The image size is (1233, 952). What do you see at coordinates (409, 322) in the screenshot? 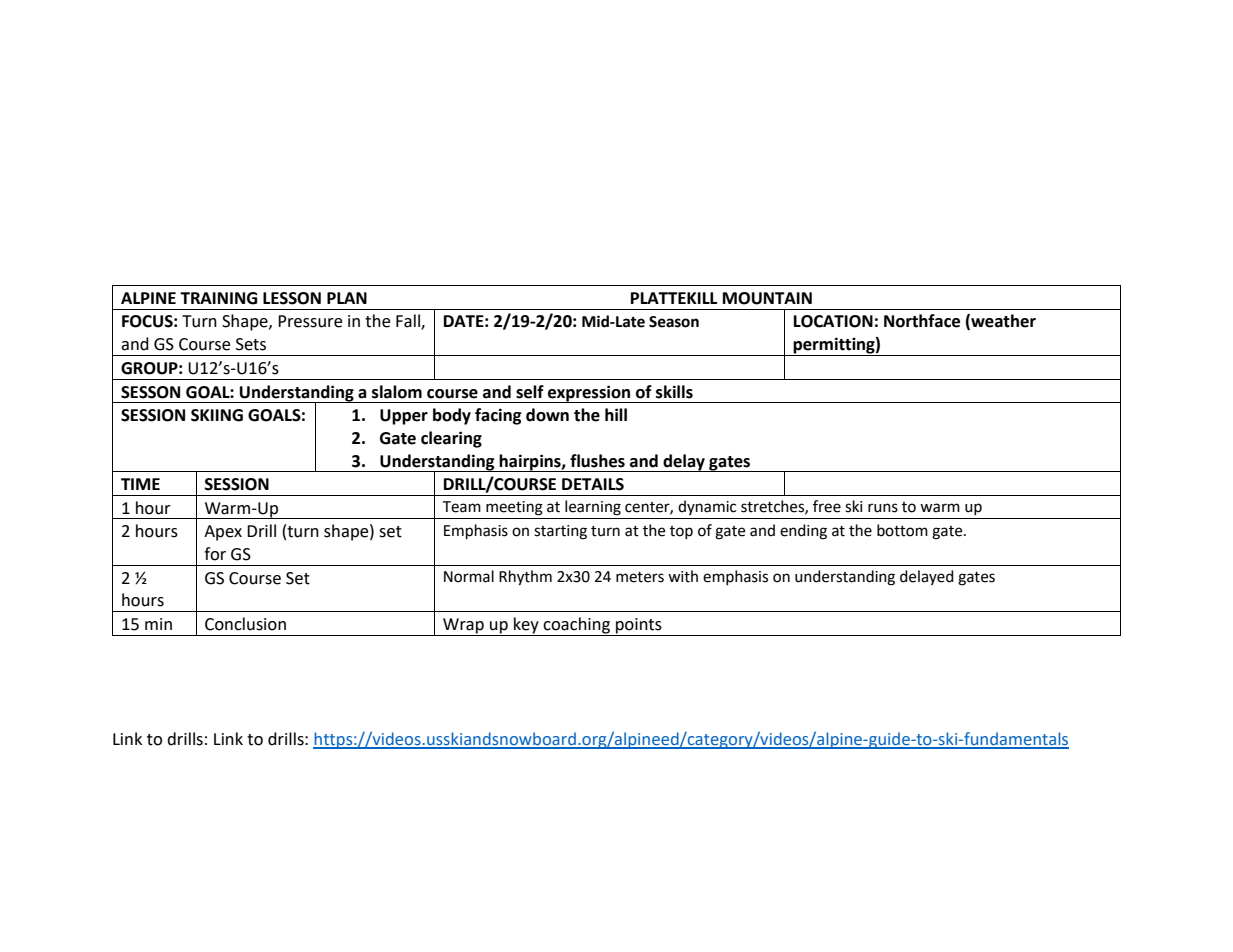
I see `Fall` at bounding box center [409, 322].
